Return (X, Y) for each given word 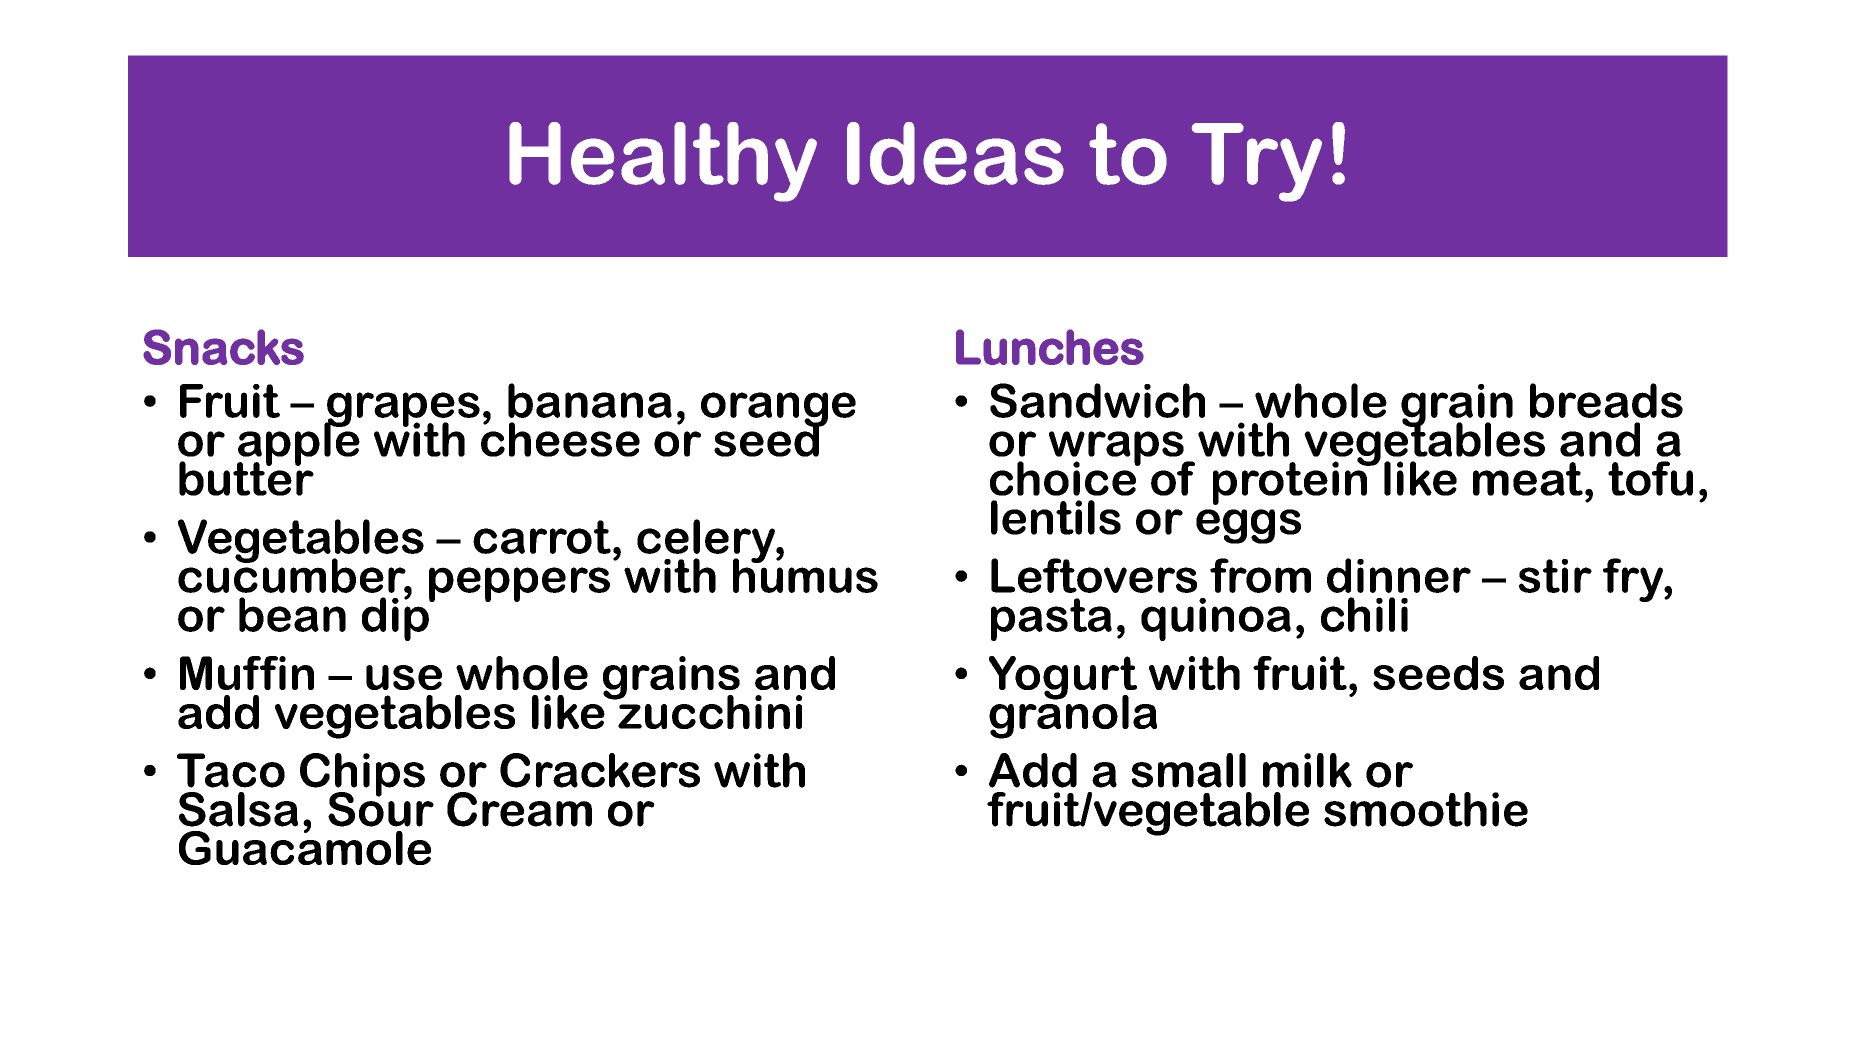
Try (1257, 162)
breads (1606, 400)
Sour (381, 808)
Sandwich (1097, 400)
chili (1364, 614)
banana (590, 400)
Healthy (663, 162)
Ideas (955, 153)
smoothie (1426, 809)
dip (396, 618)
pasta (1051, 619)
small (1189, 770)
